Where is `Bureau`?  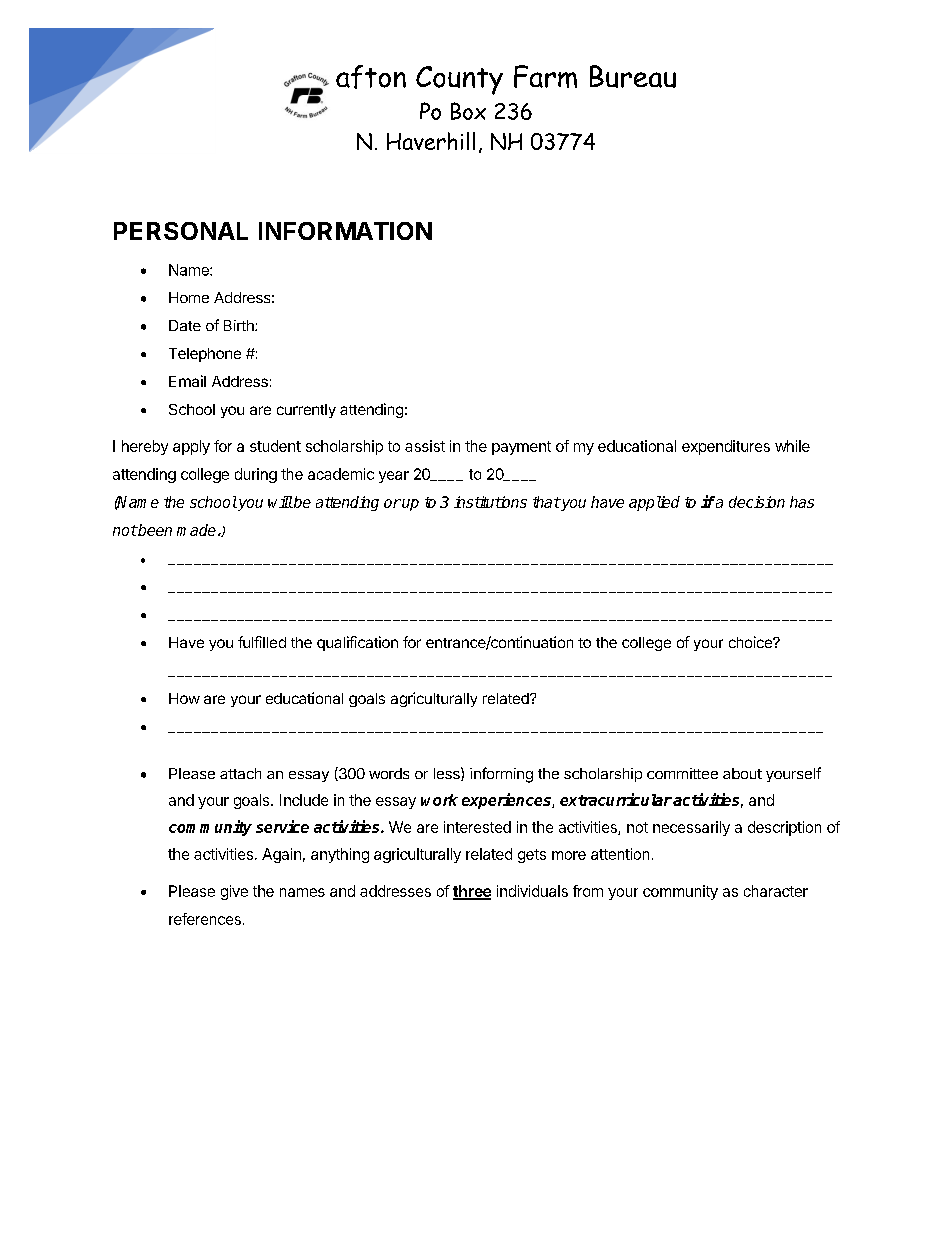 Bureau is located at coordinates (633, 76).
